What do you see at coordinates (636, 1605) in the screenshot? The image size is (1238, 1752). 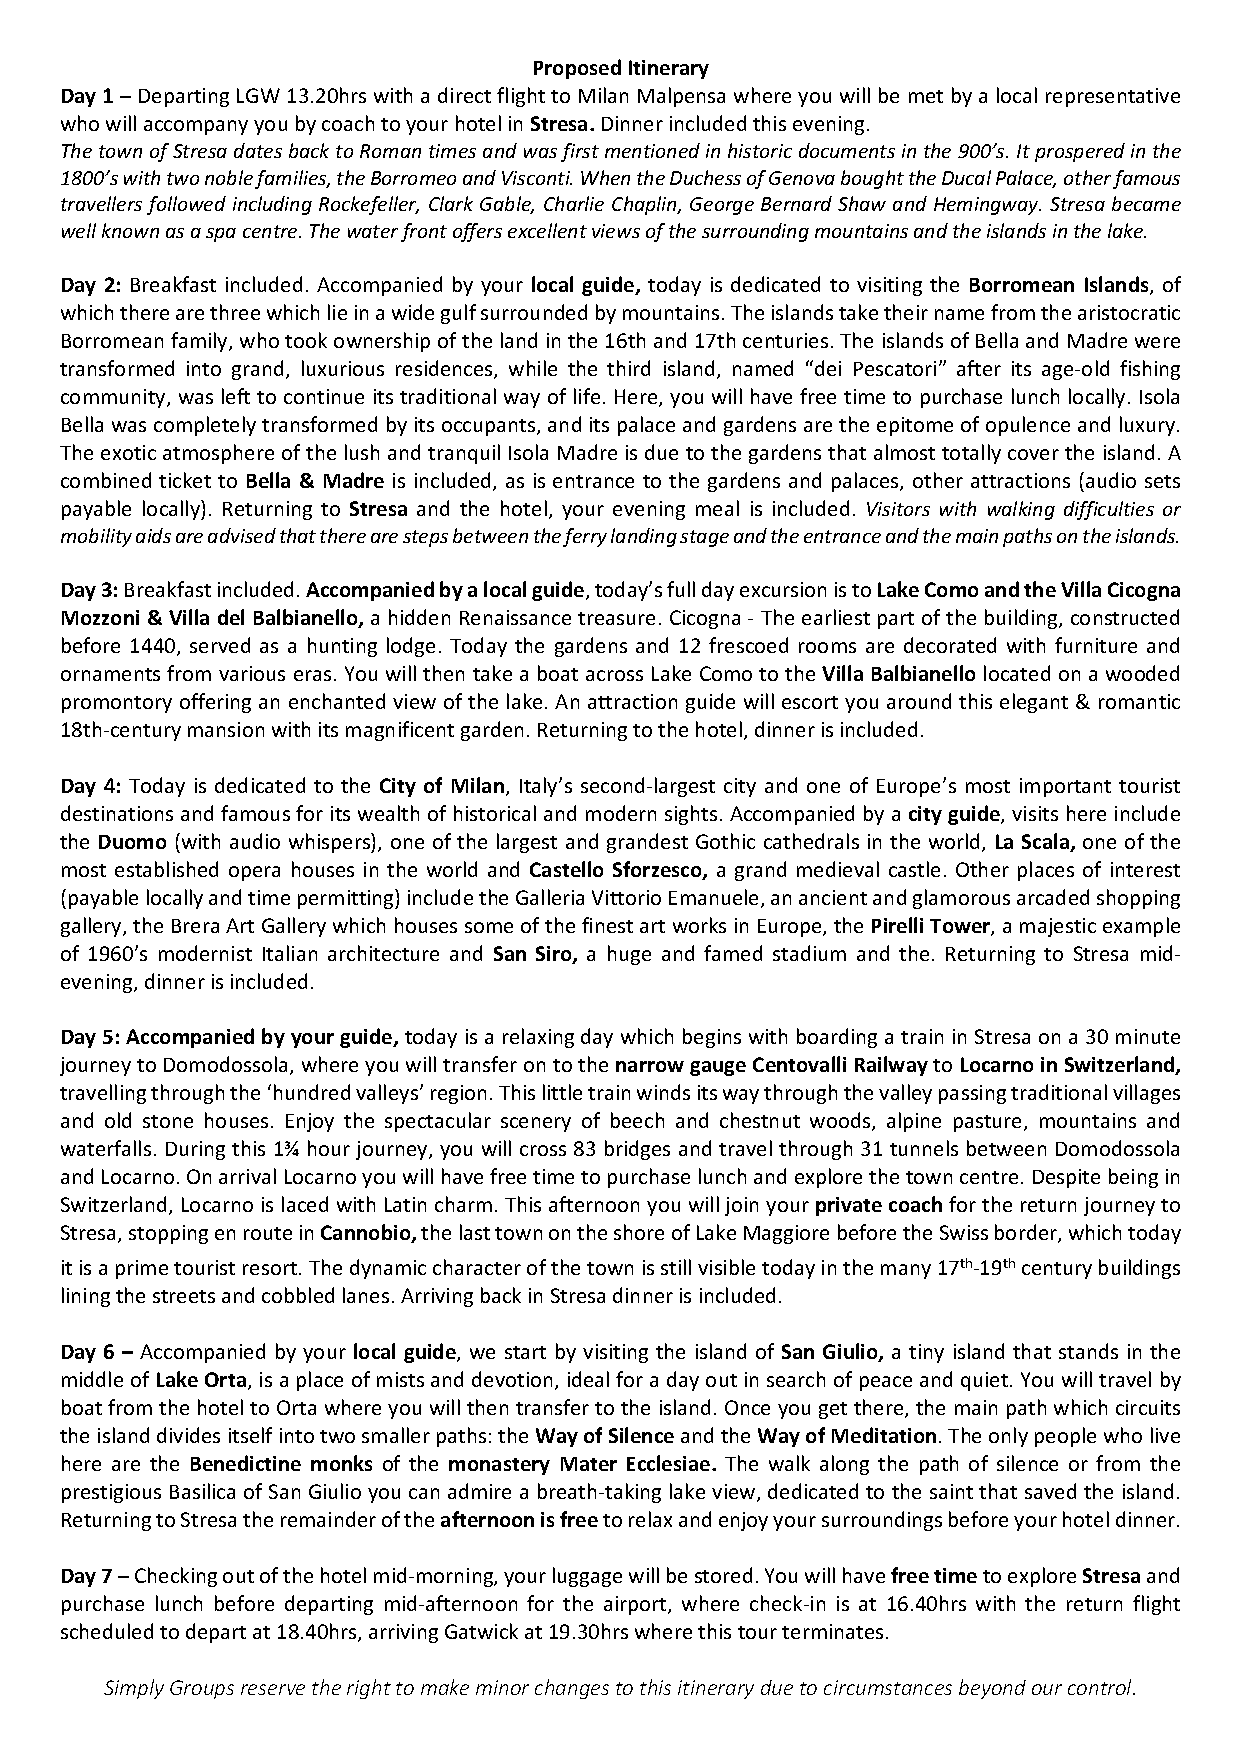 I see `airport` at bounding box center [636, 1605].
